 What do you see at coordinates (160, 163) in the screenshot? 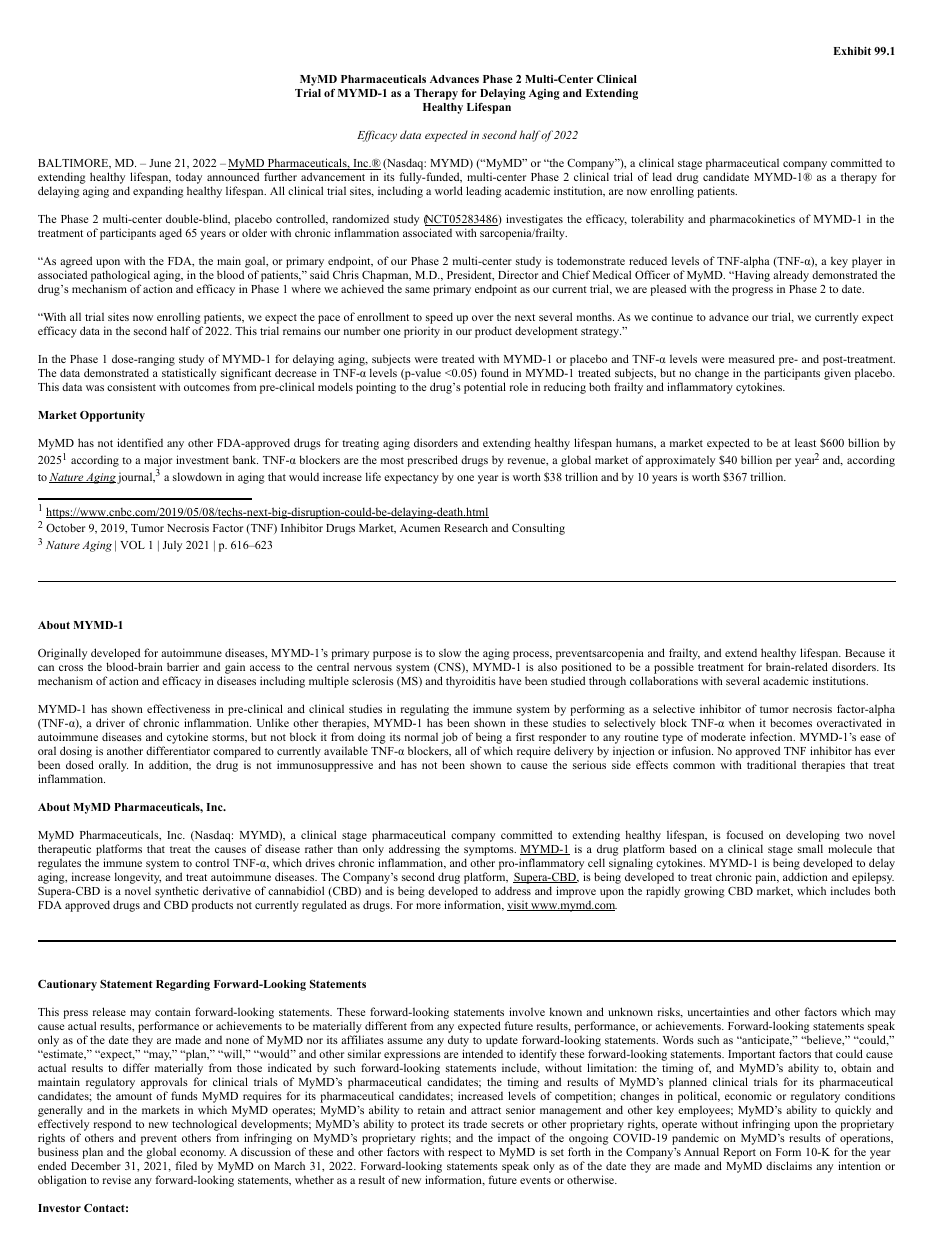
I see `June` at bounding box center [160, 163].
